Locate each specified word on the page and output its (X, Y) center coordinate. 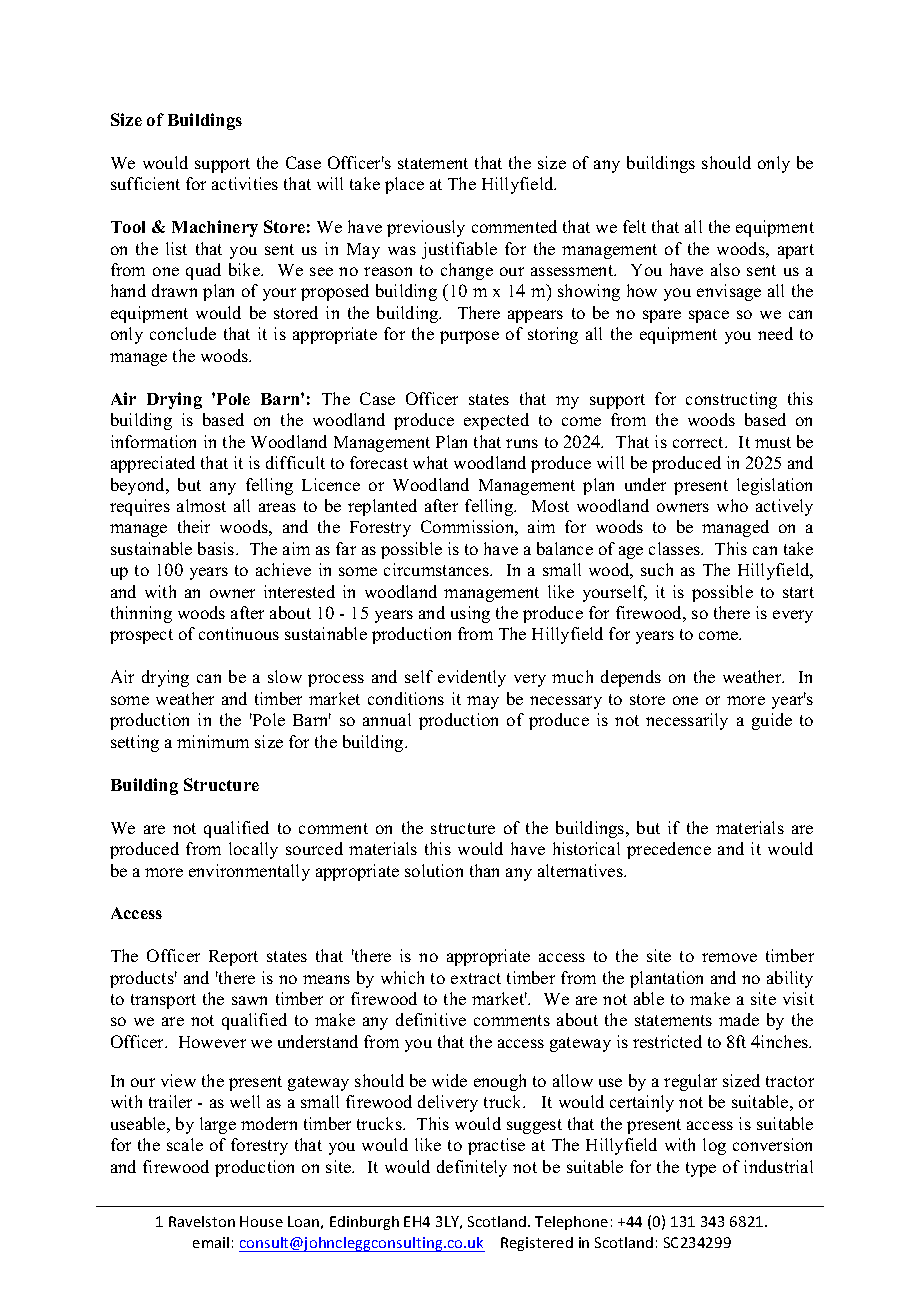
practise (496, 1146)
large (218, 1125)
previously (426, 228)
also (725, 269)
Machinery (215, 228)
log (714, 1146)
